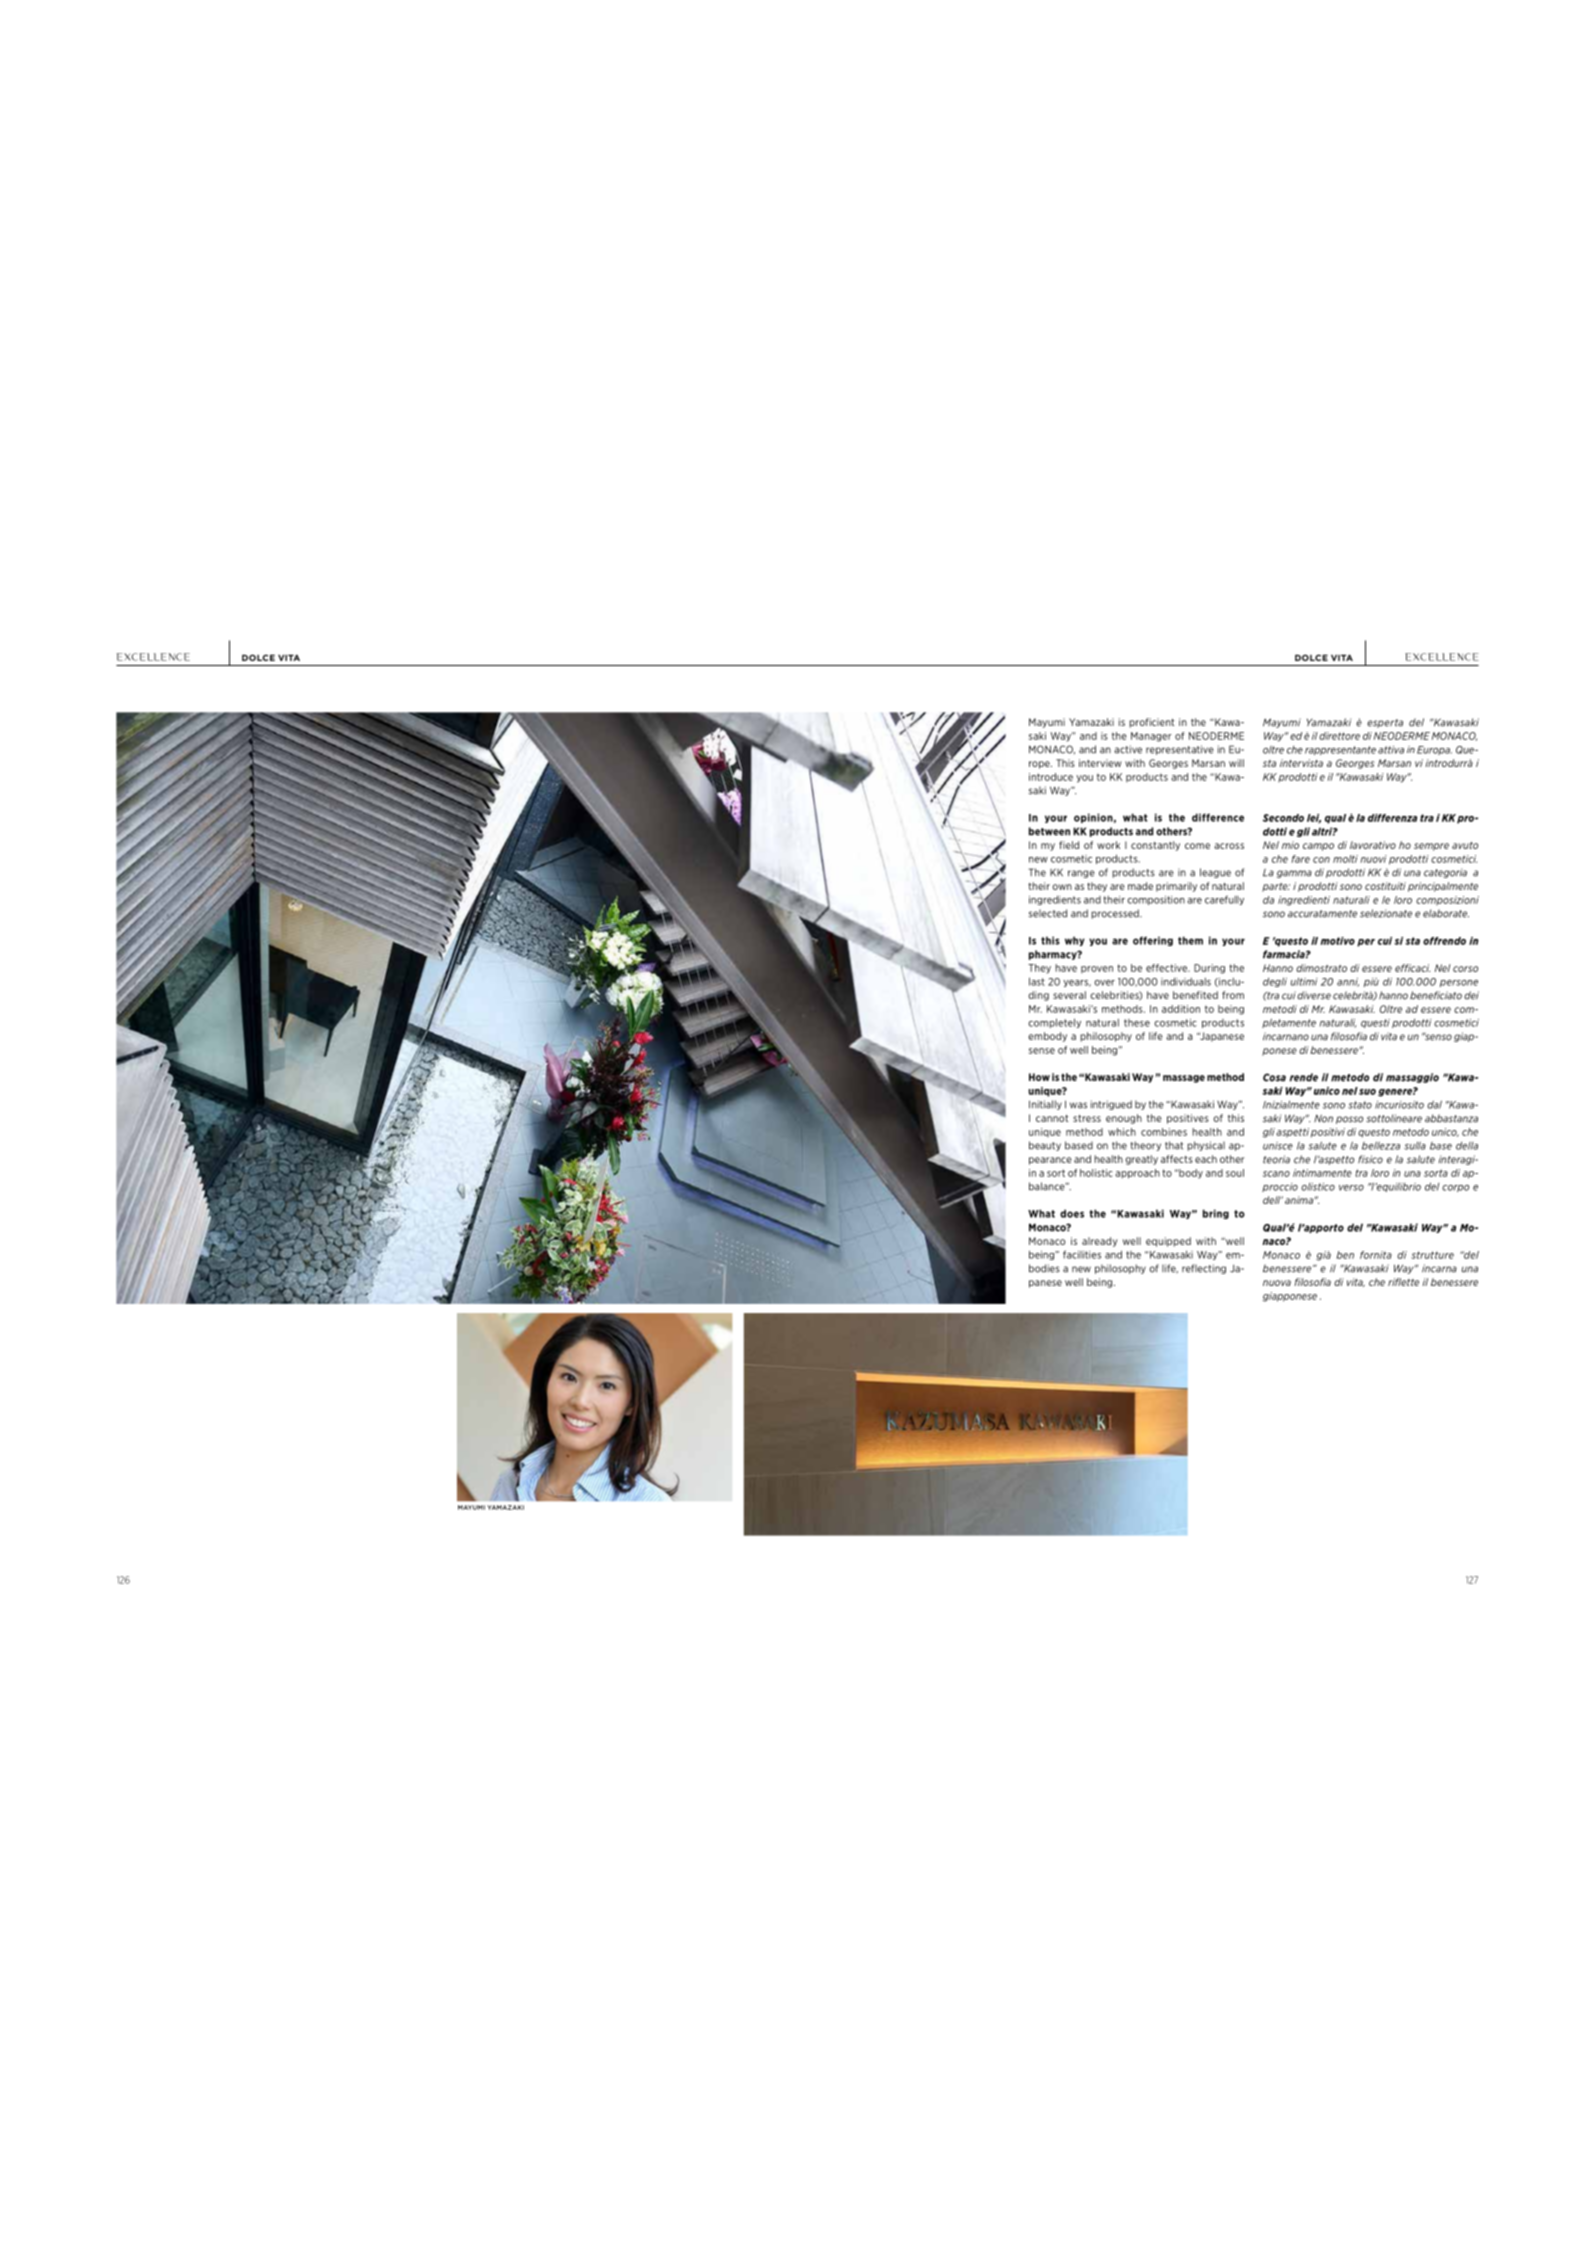 The width and height of the page is (1593, 2252). Describe the element at coordinates (1081, 874) in the page. I see `range` at that location.
